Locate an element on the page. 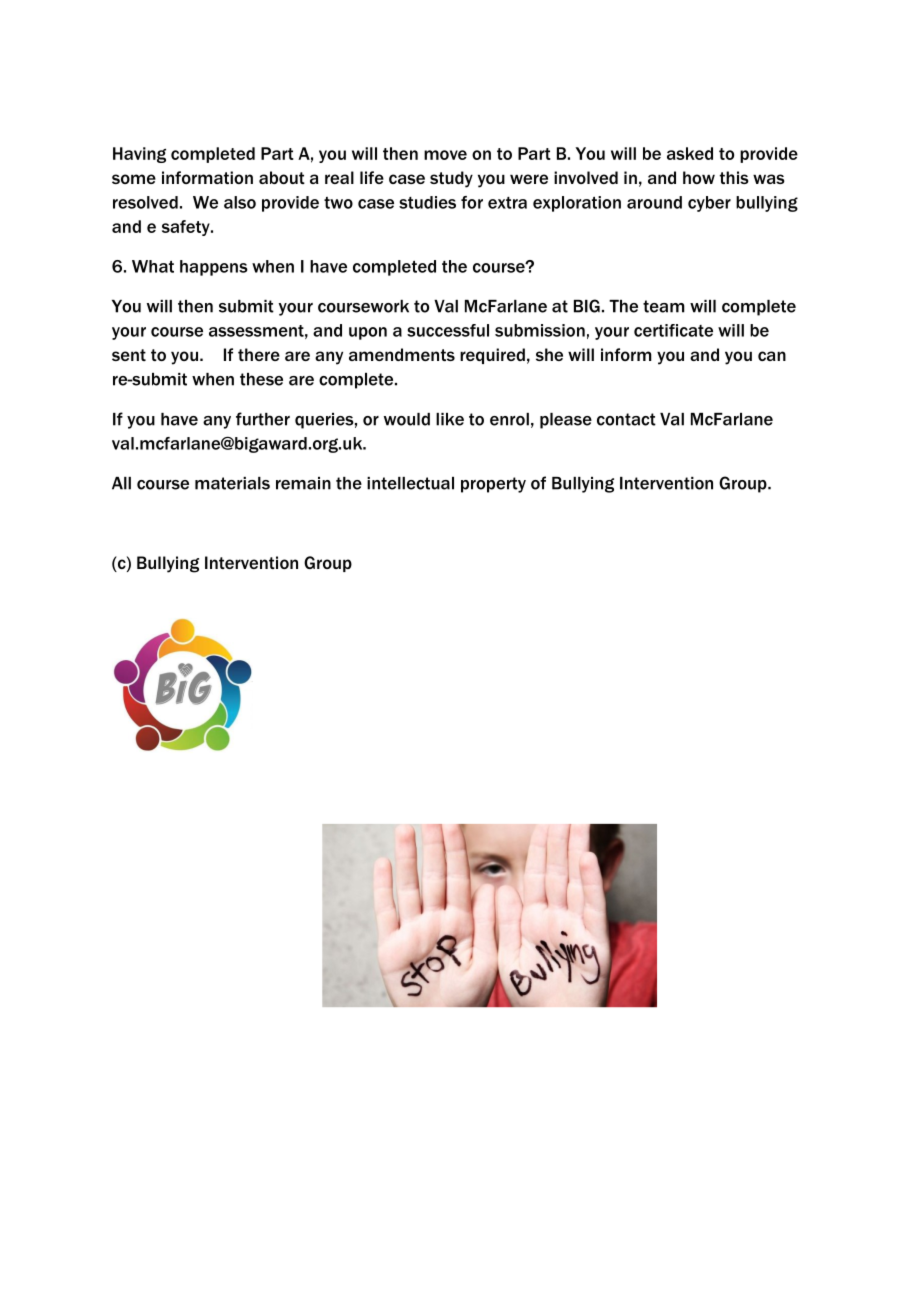 The image size is (924, 1308). Having is located at coordinates (139, 155).
